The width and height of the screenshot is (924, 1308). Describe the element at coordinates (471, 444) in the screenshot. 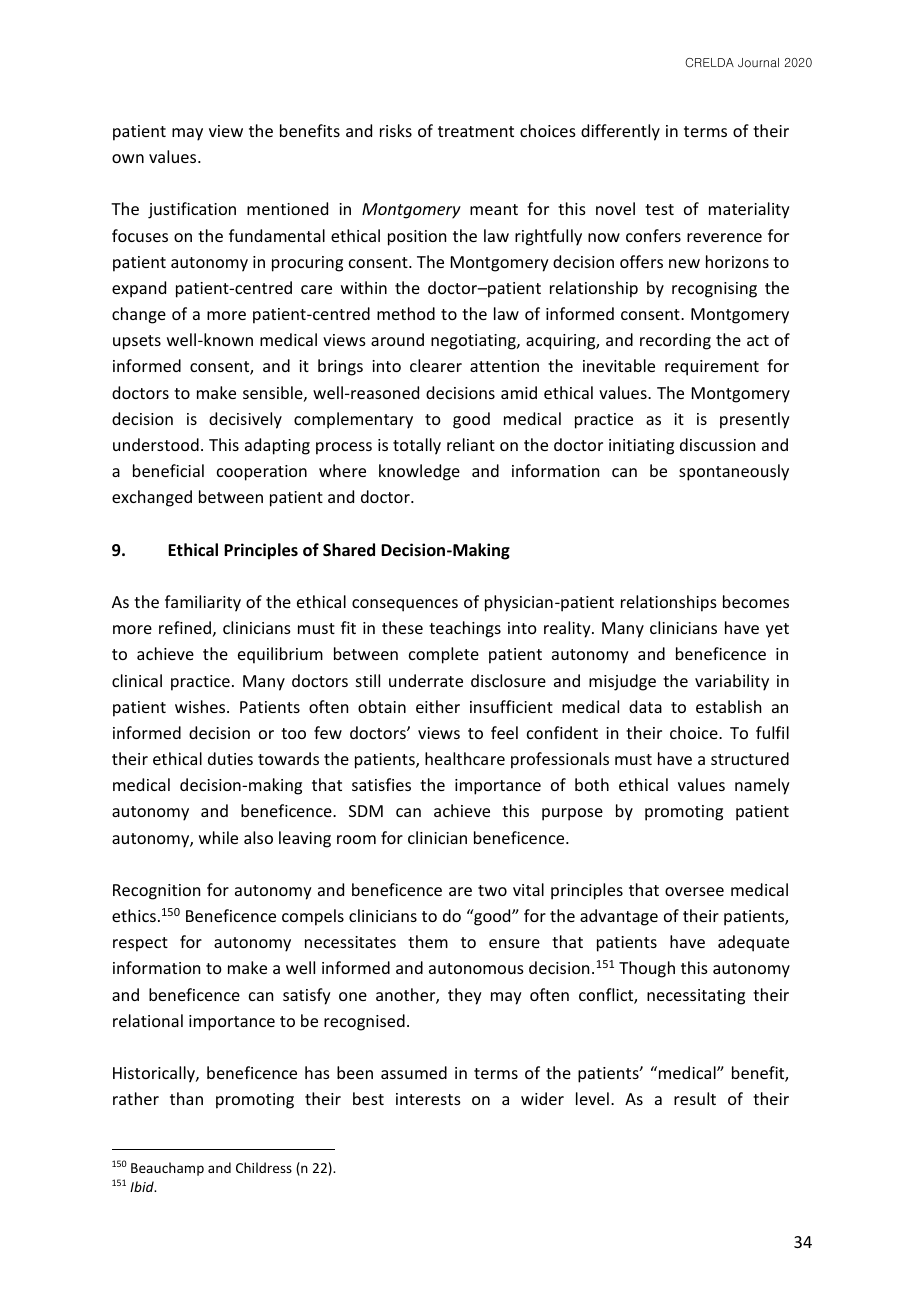

I see `reliant` at that location.
